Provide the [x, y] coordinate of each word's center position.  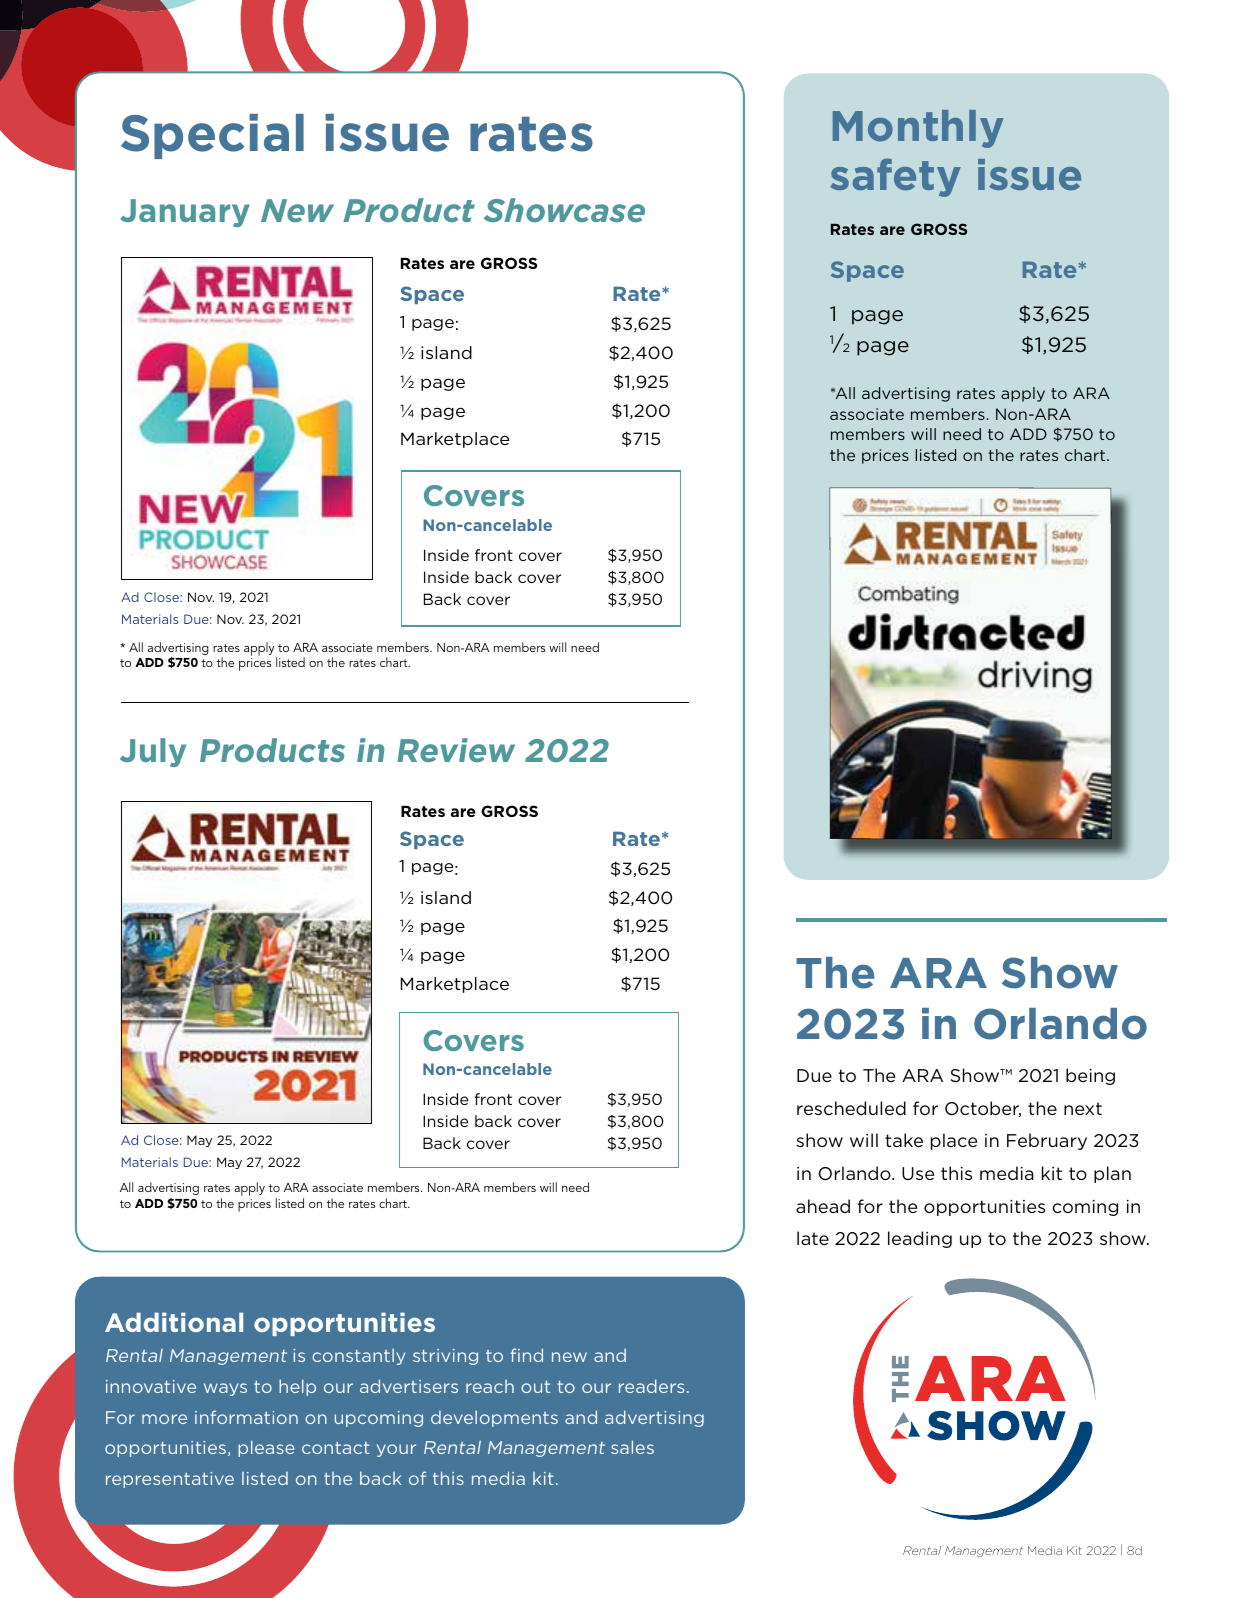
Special [212, 136]
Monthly [918, 129]
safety [895, 177]
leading [920, 1239]
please [266, 1448]
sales [632, 1447]
